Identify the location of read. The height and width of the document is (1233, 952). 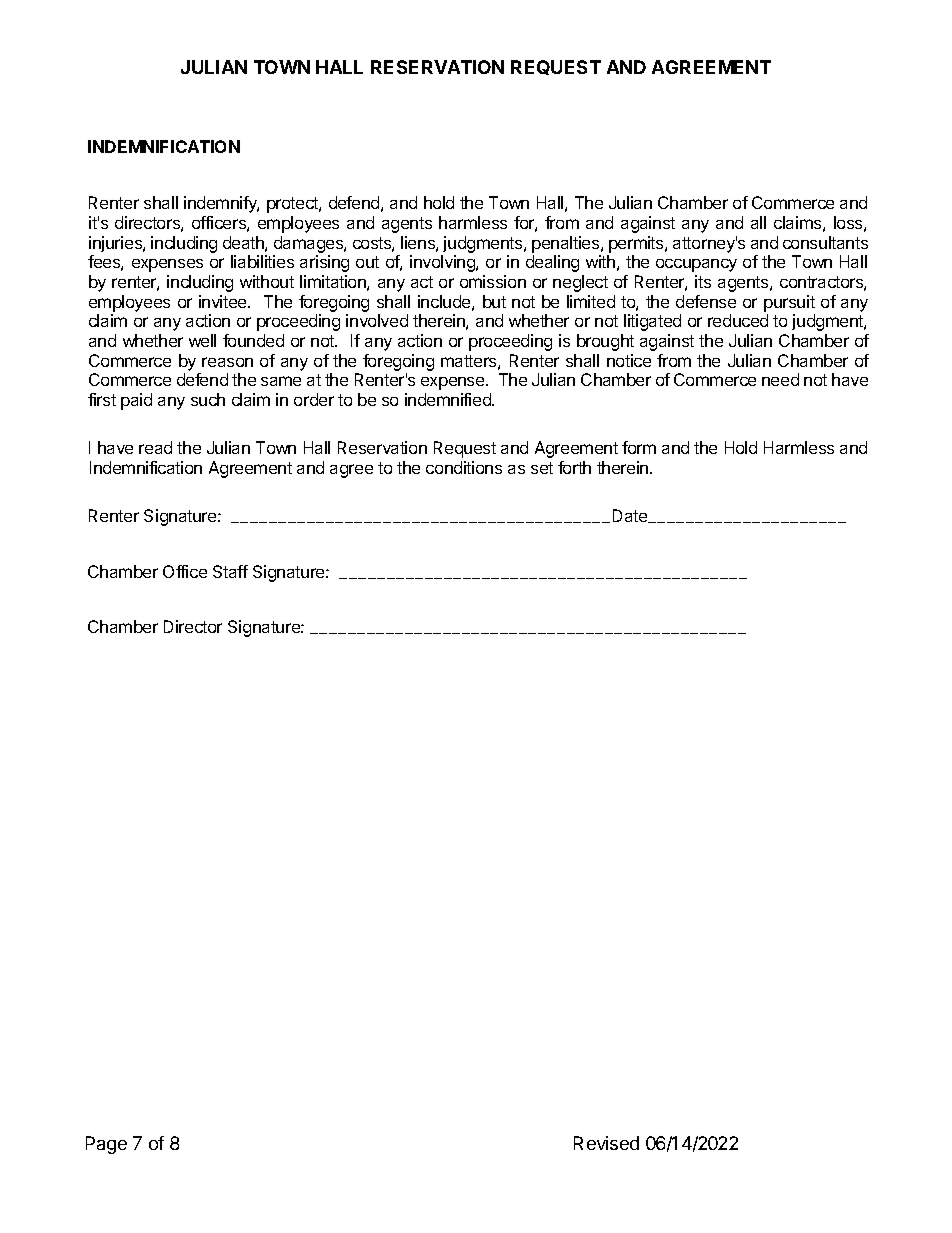
(155, 447).
